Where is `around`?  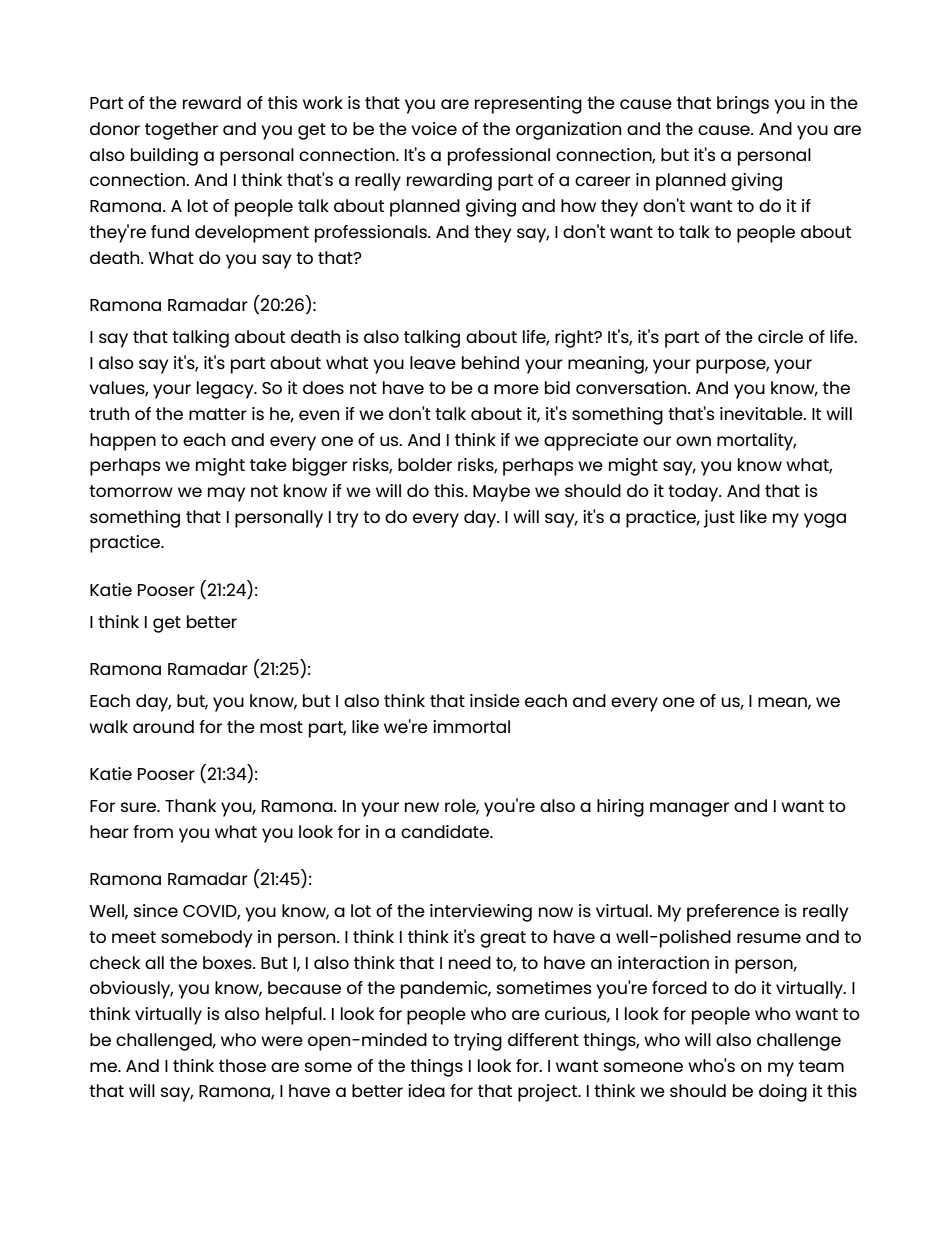 around is located at coordinates (163, 726).
